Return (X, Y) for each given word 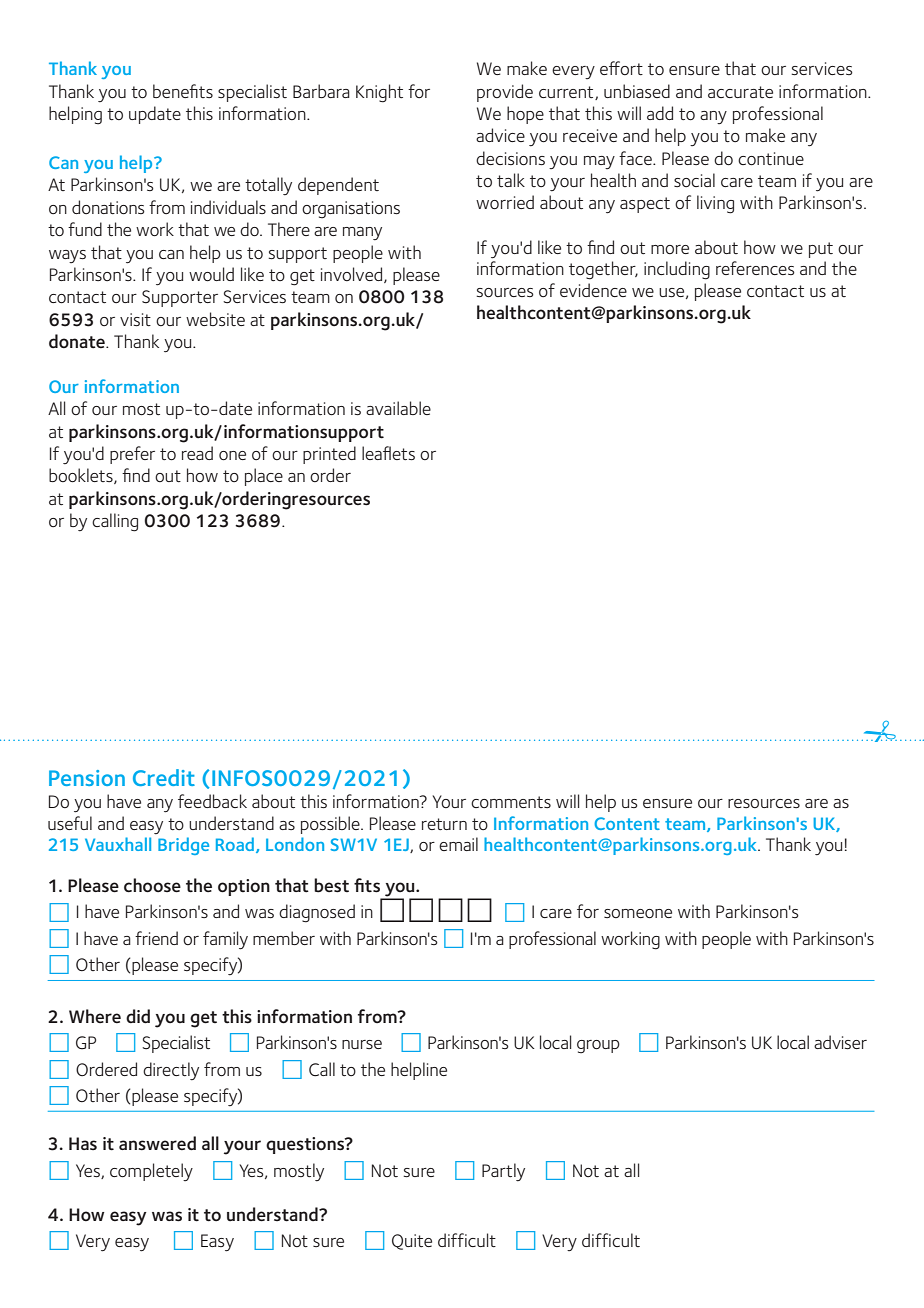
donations (108, 207)
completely (151, 1172)
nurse (362, 1044)
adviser (840, 1042)
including (677, 270)
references (755, 268)
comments (511, 802)
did (138, 1016)
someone (638, 914)
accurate (740, 92)
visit (135, 319)
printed (329, 455)
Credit (164, 777)
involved (353, 275)
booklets (82, 476)
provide (505, 93)
